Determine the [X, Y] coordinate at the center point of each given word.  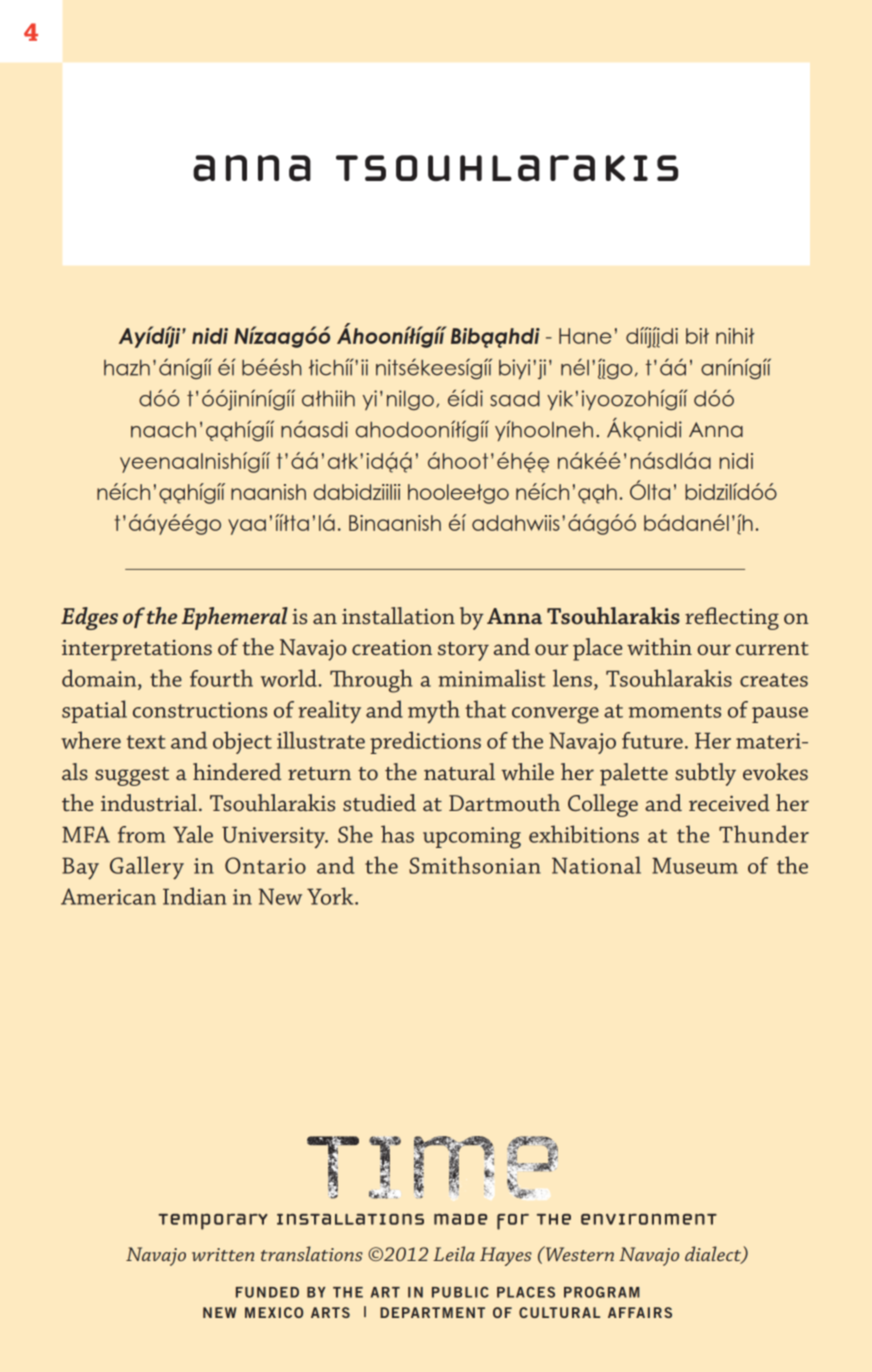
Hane [585, 336]
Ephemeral [235, 618]
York [331, 896]
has [397, 834]
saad [515, 398]
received [729, 802]
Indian [194, 896]
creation [392, 647]
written [223, 1254]
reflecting [732, 618]
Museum [695, 865]
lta [659, 492]
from [141, 834]
